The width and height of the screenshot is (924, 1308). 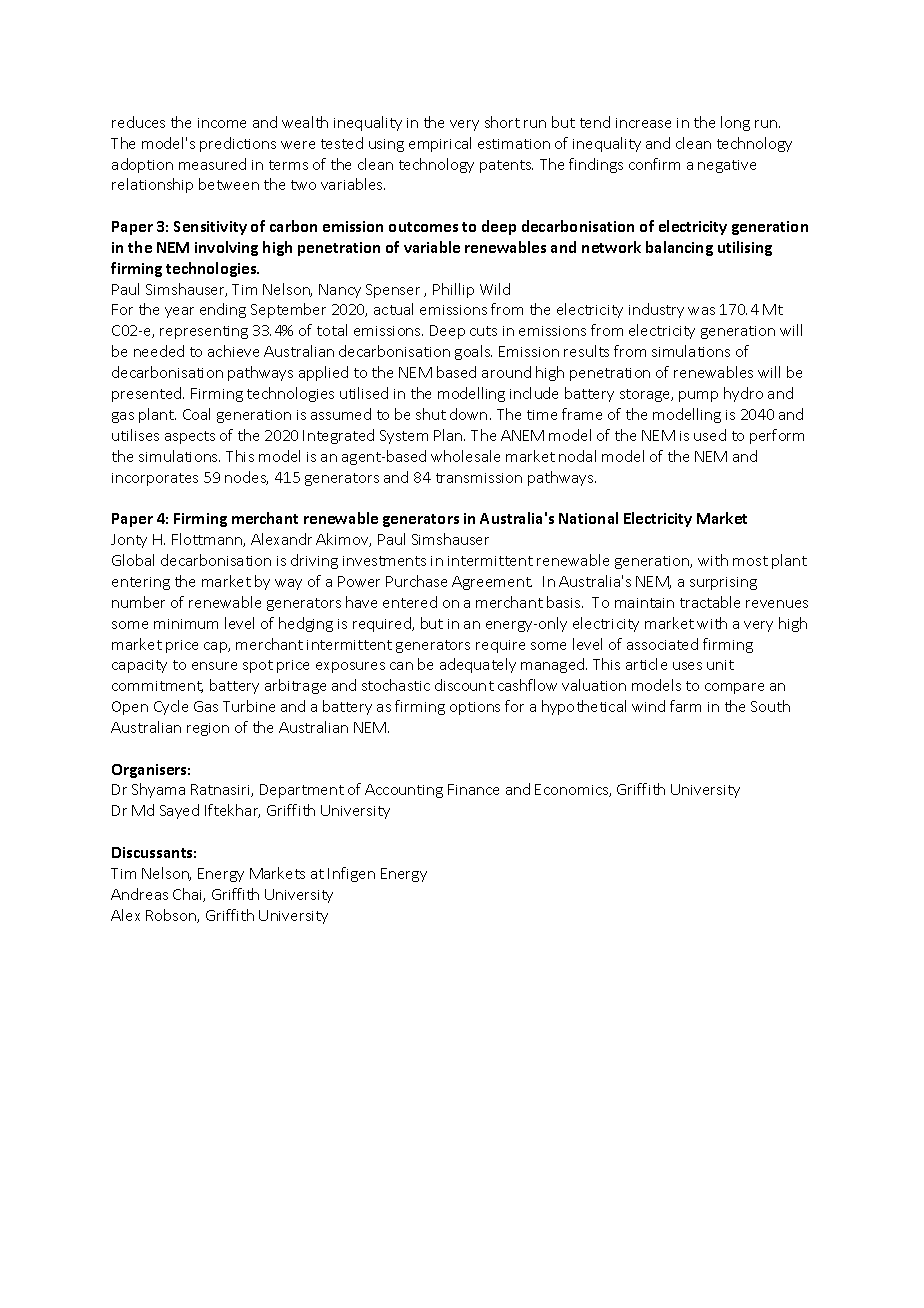 I want to click on Finance, so click(x=473, y=789).
